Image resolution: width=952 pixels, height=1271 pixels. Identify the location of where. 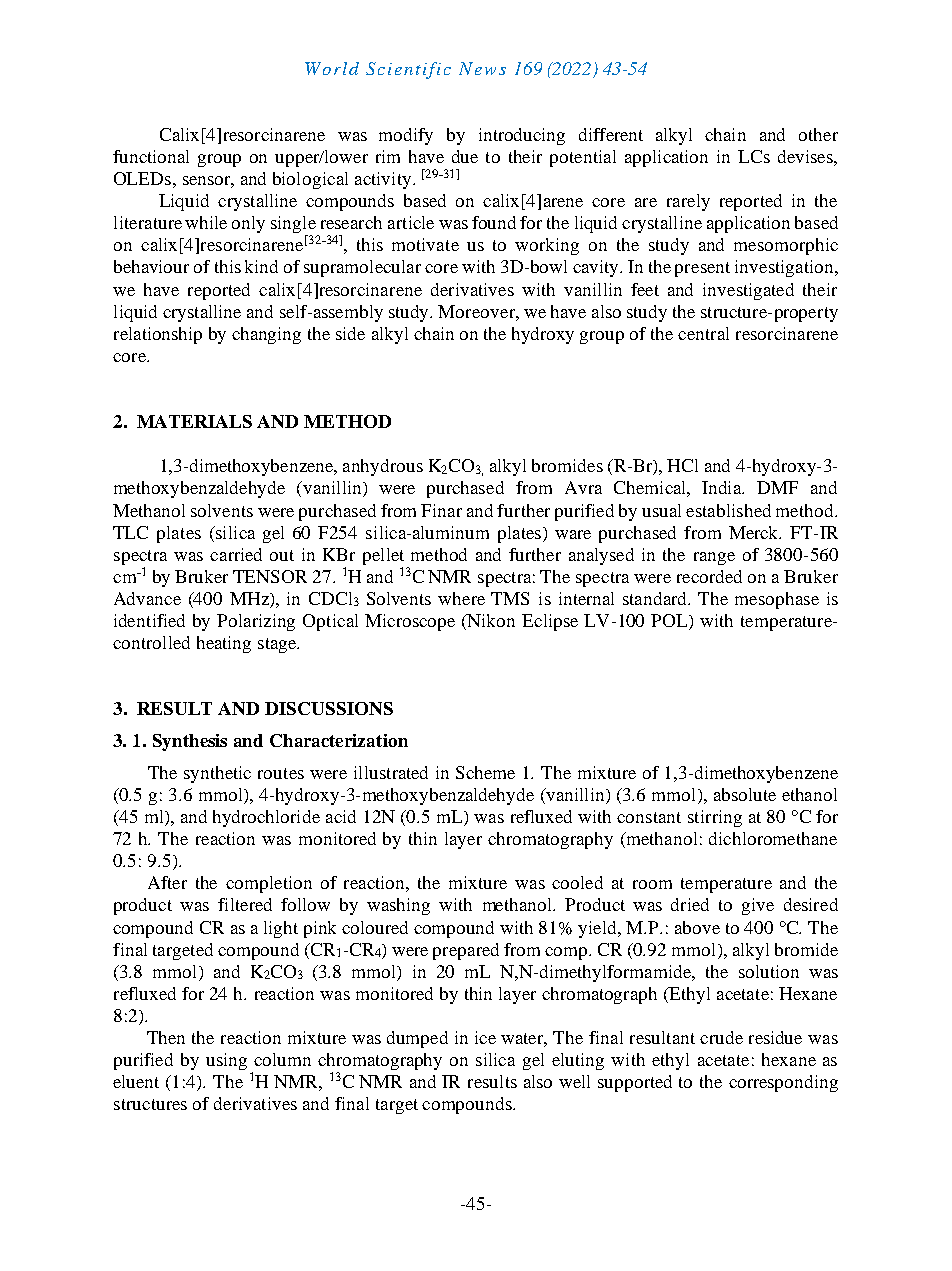
(461, 598).
